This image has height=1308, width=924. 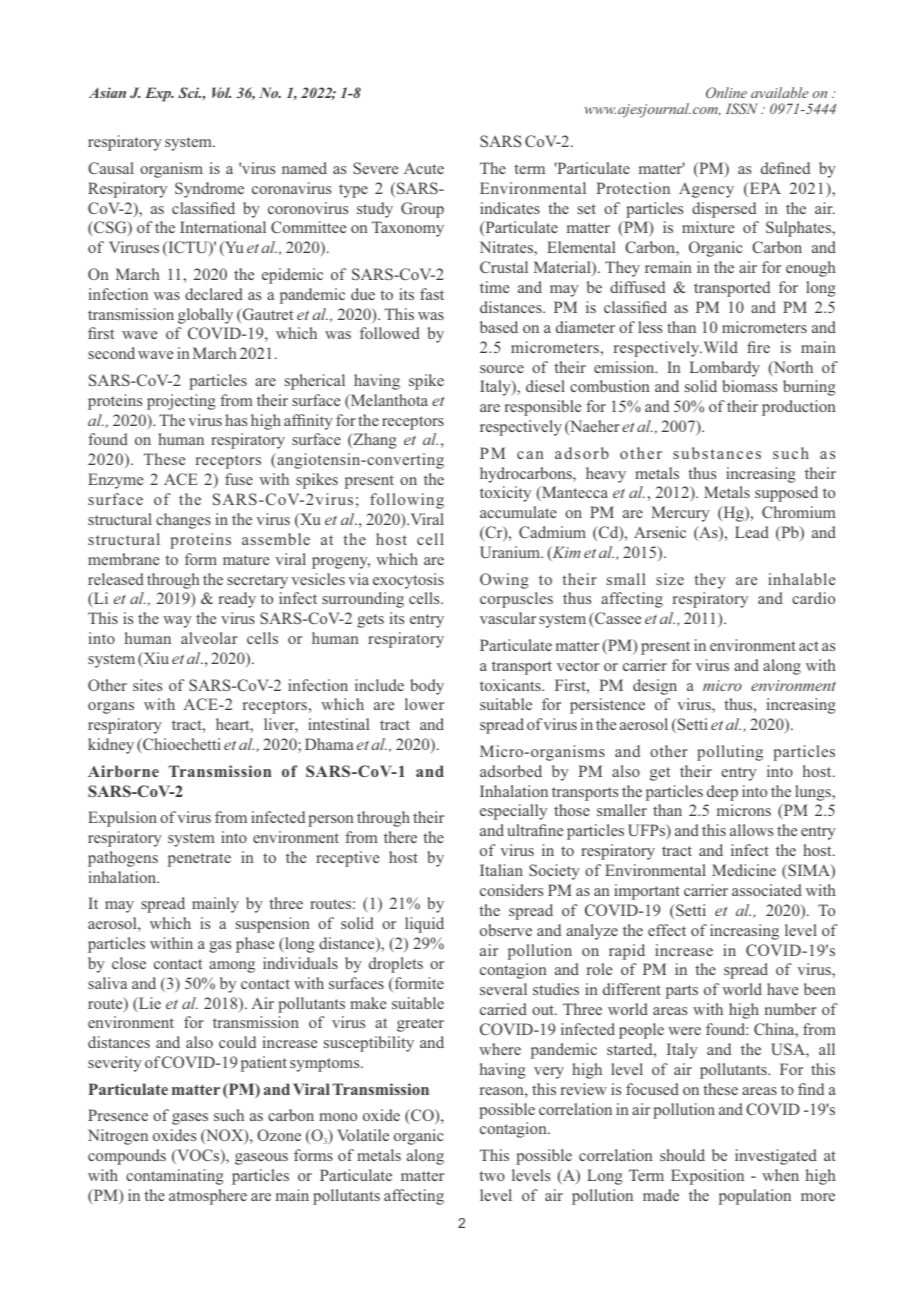 I want to click on contaminating, so click(x=175, y=1177).
